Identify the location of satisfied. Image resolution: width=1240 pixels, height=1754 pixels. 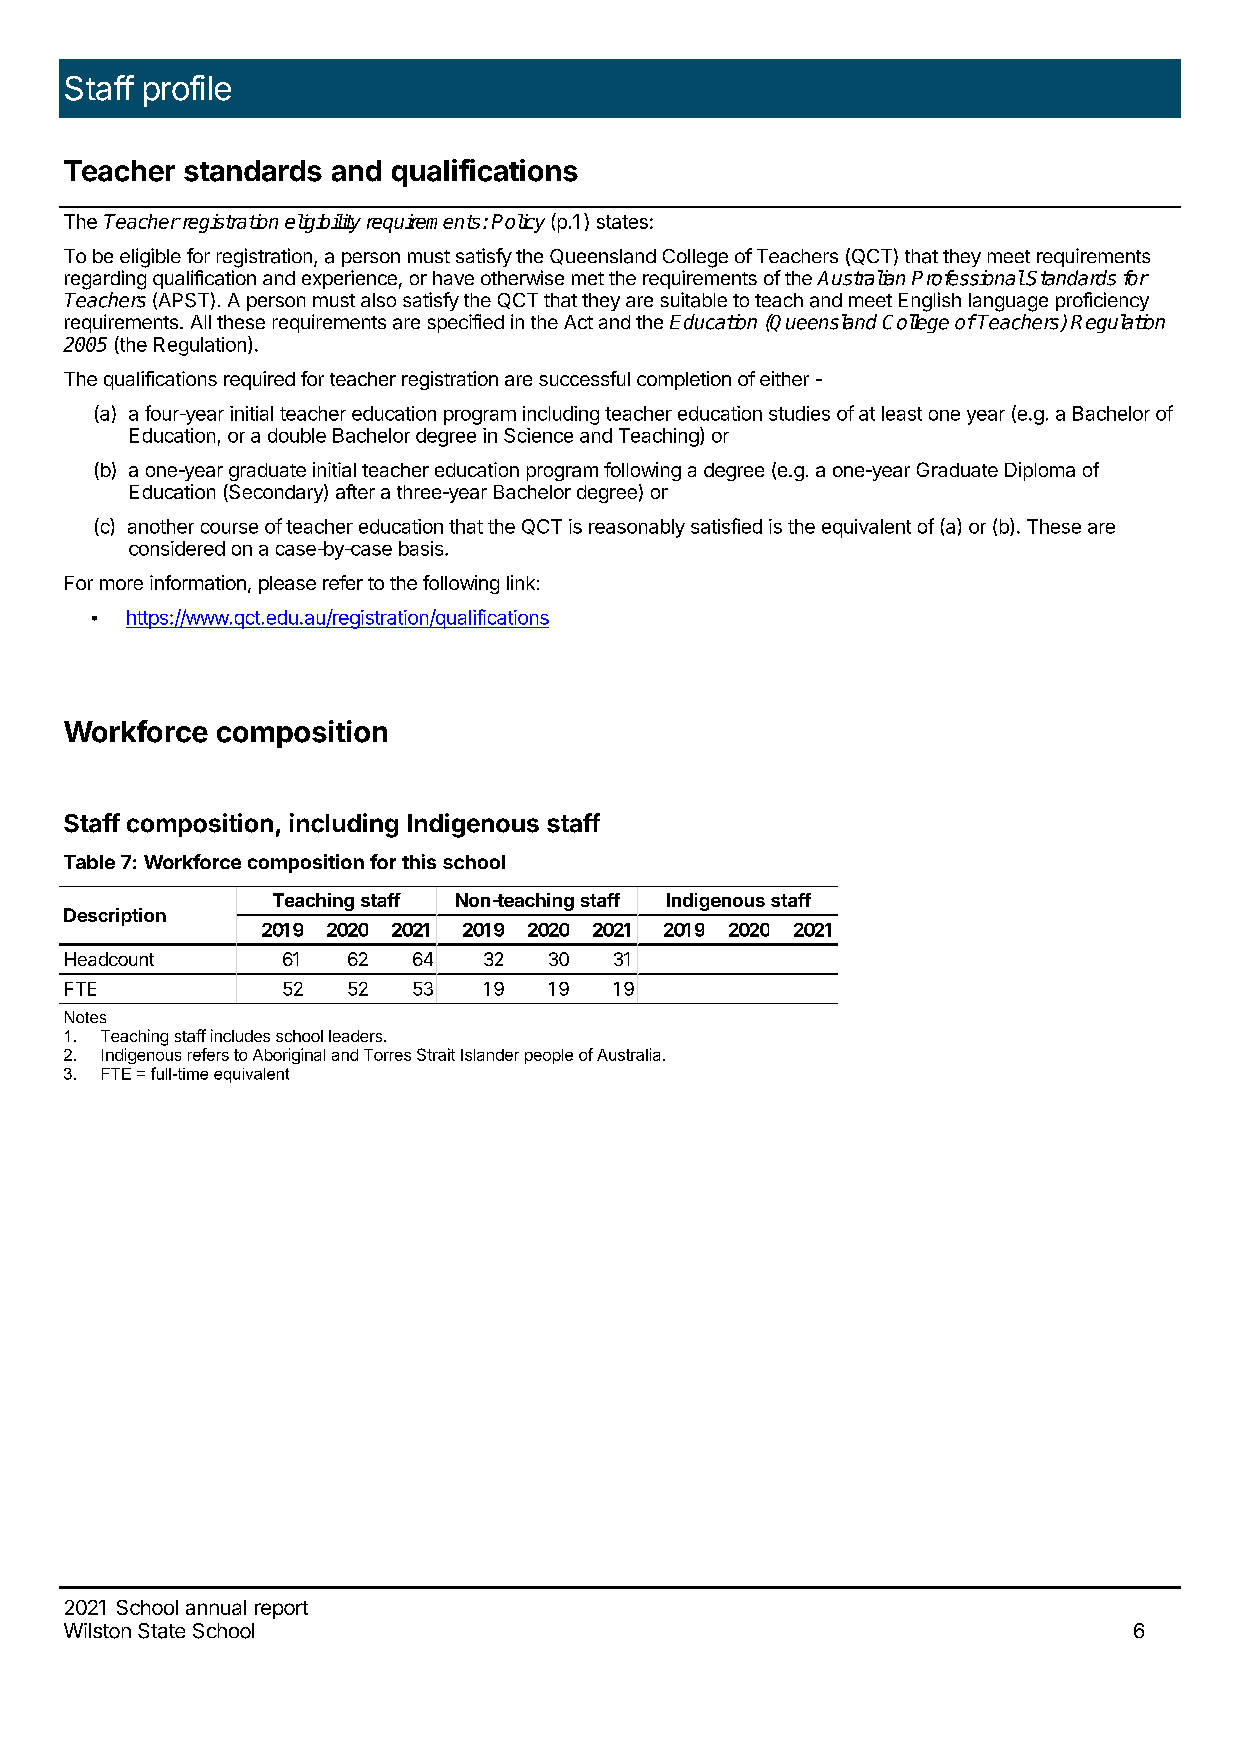
(726, 526).
